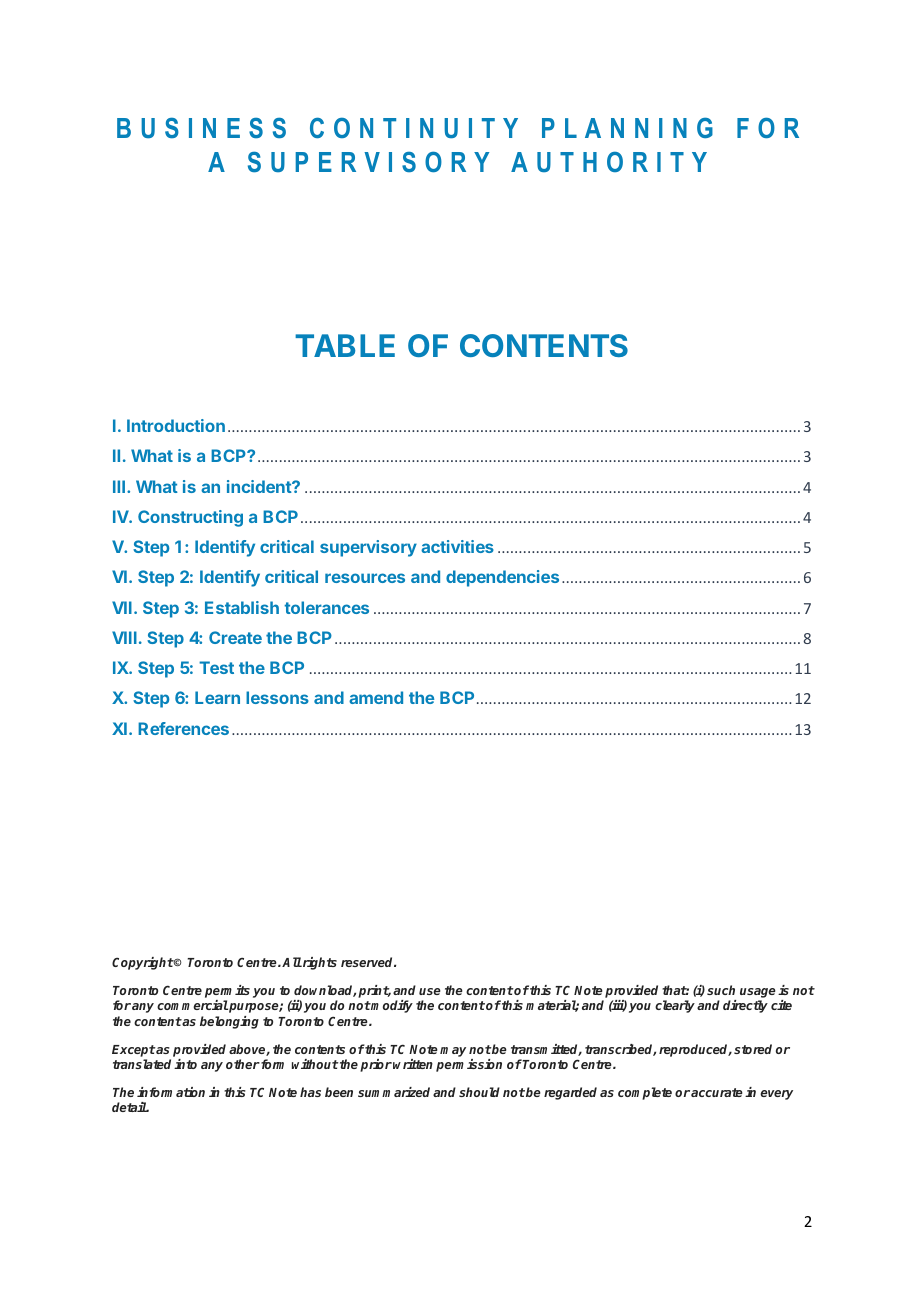 This screenshot has width=924, height=1308. I want to click on resources, so click(365, 578).
